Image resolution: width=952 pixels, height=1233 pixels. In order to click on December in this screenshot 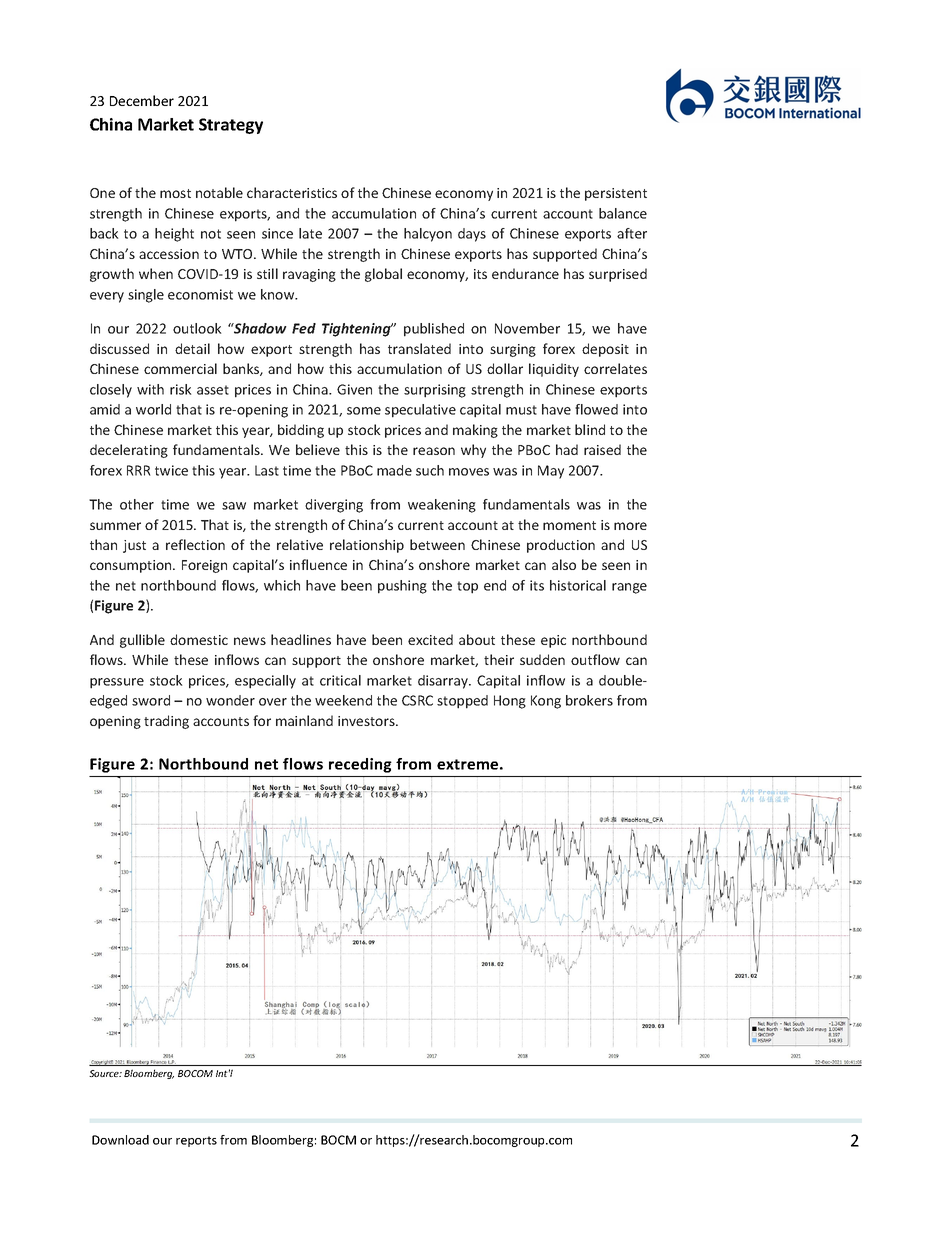, I will do `click(142, 100)`.
